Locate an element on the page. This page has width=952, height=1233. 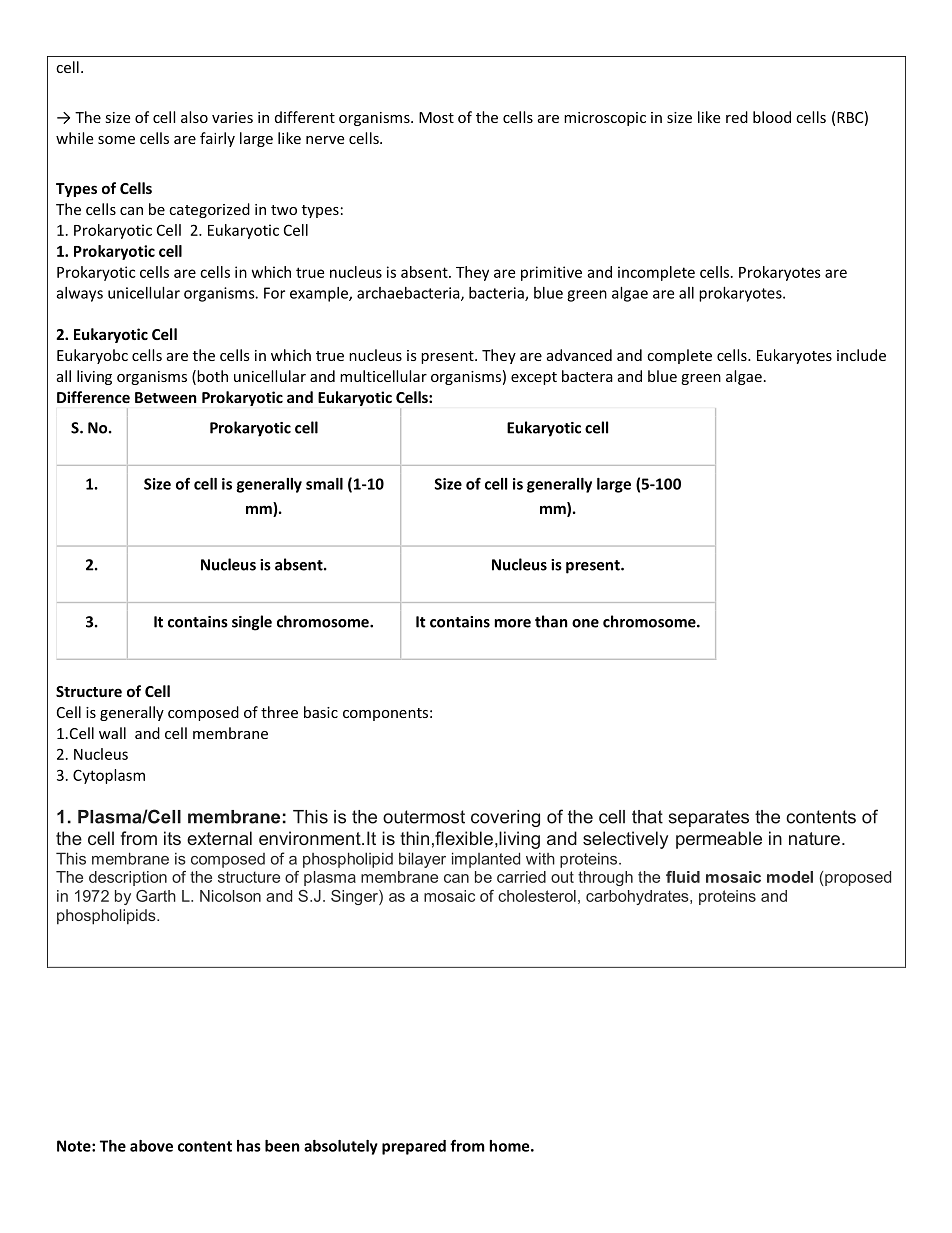
above is located at coordinates (151, 1146).
